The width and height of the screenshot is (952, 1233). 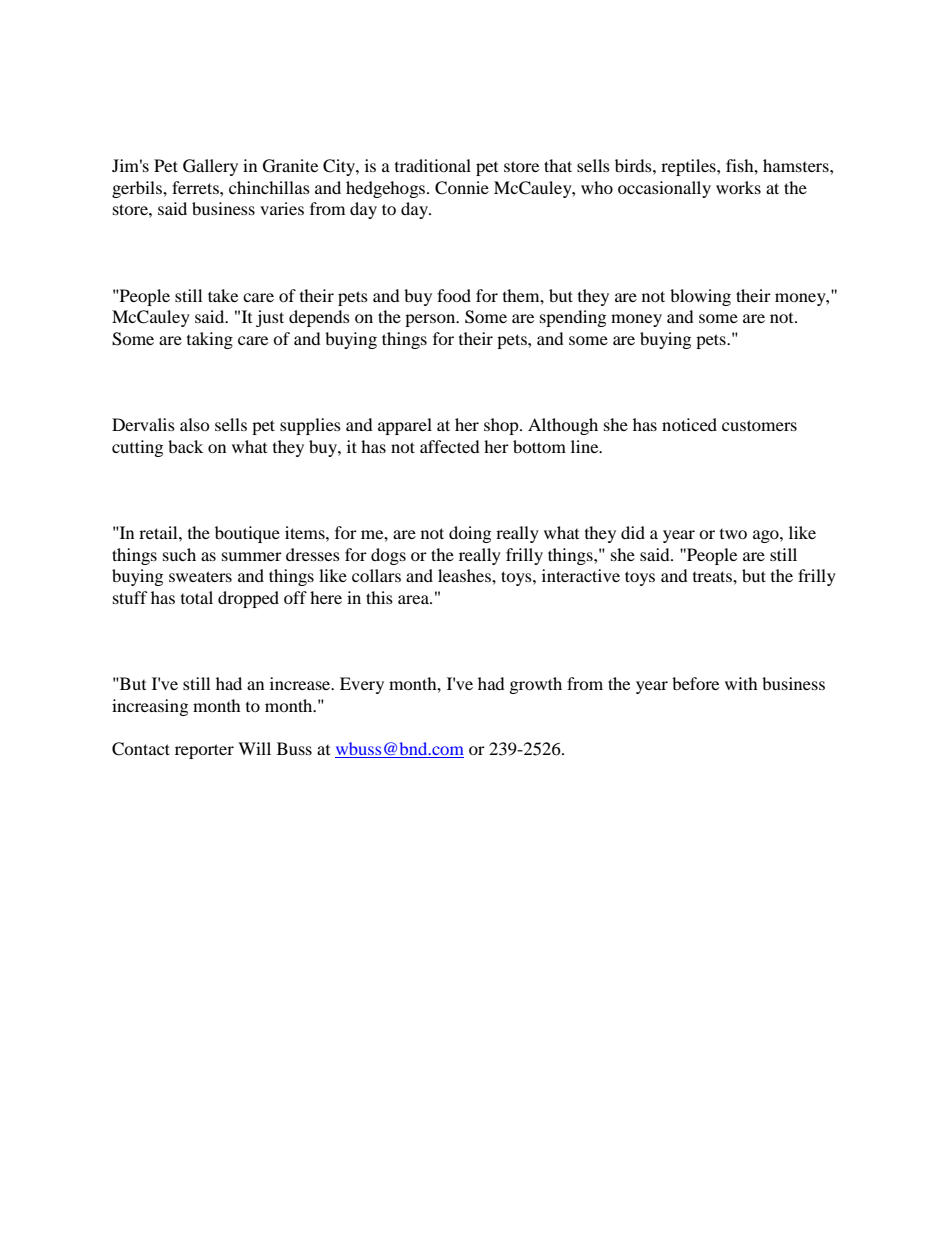 I want to click on growth, so click(x=536, y=685).
